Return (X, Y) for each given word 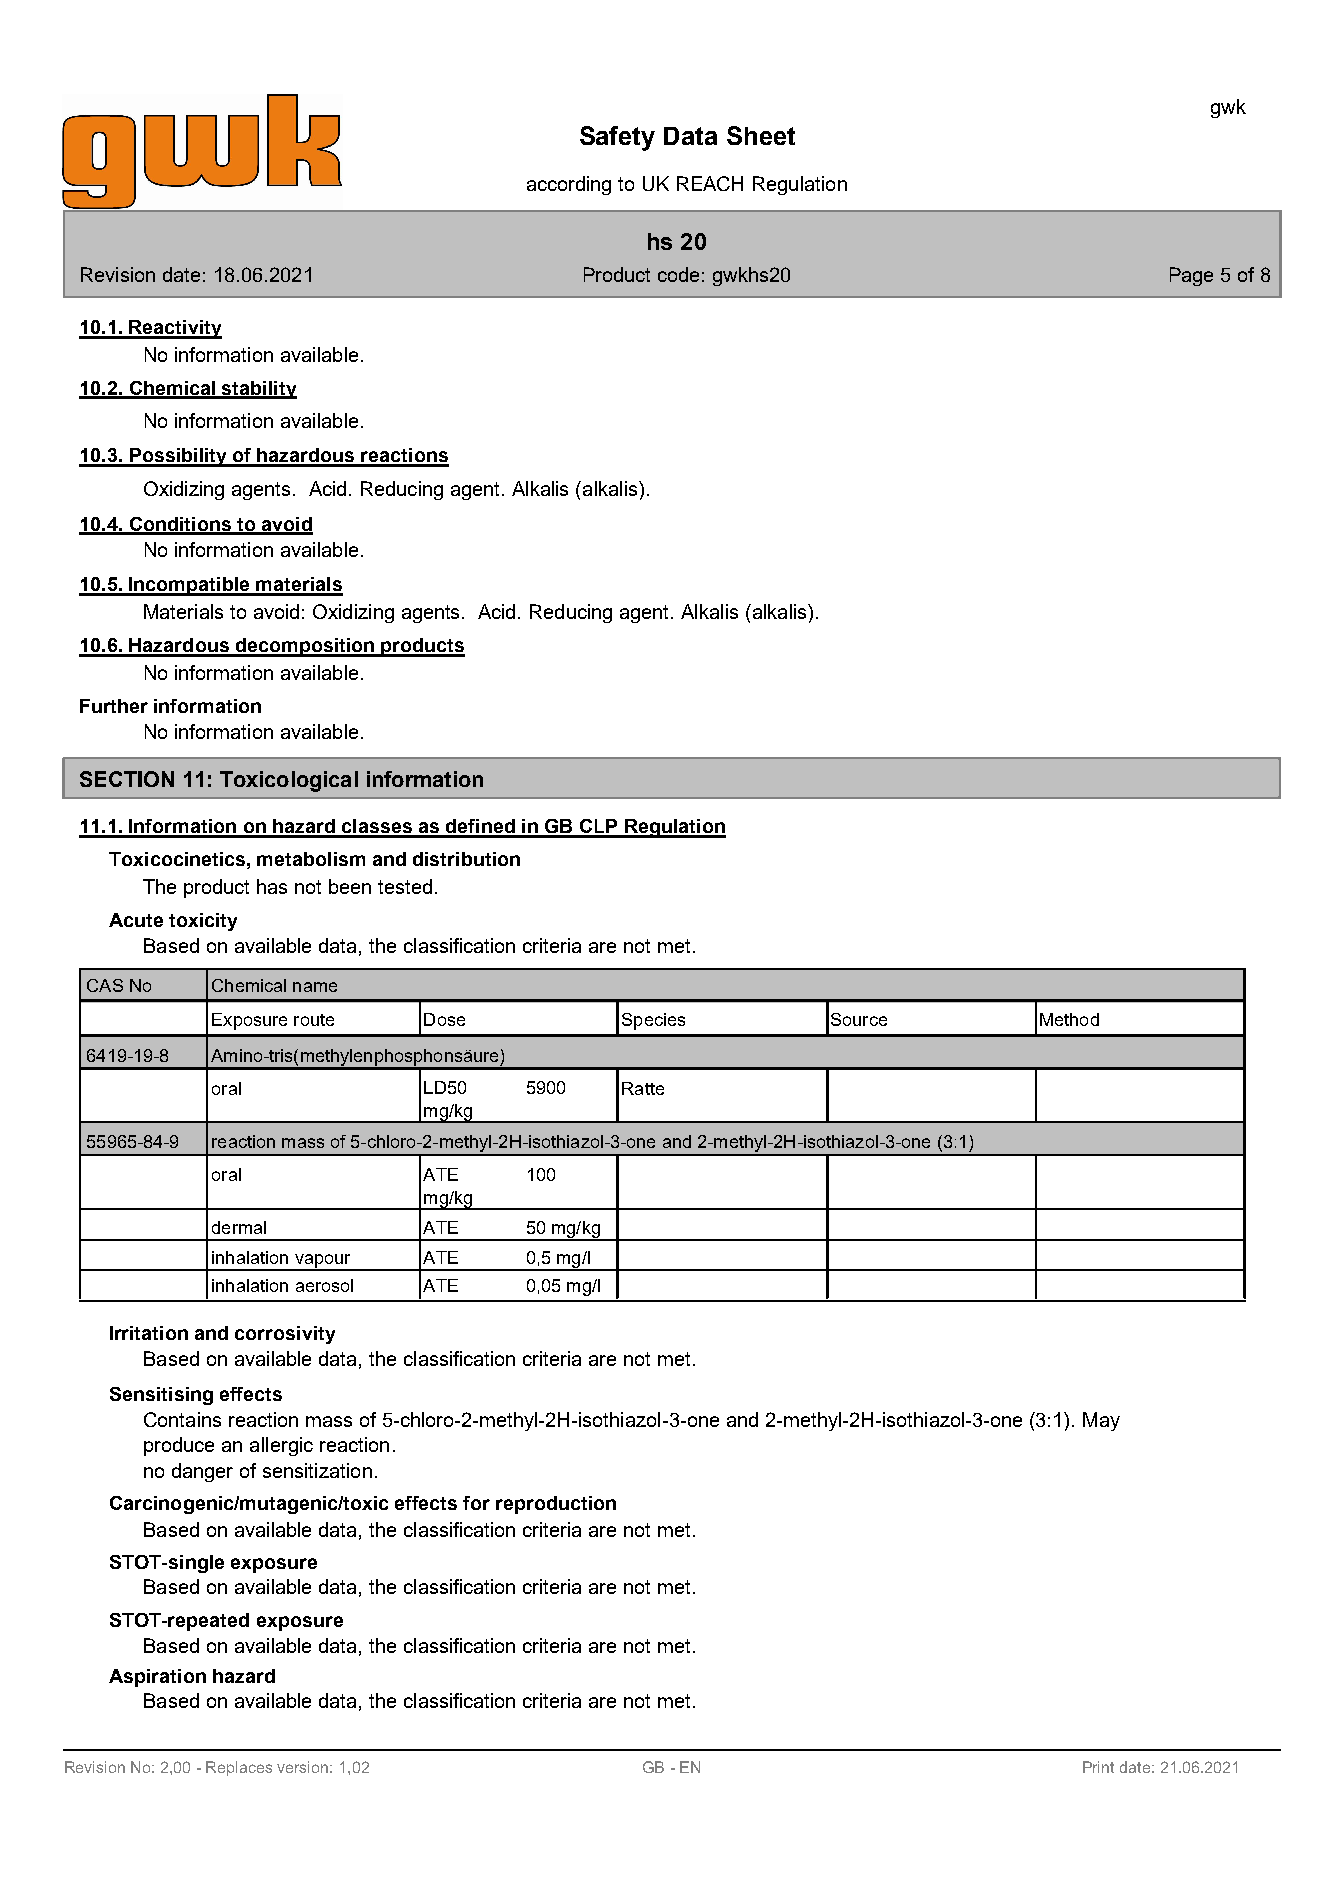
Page (1191, 276)
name (315, 987)
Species (653, 1021)
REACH (710, 183)
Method (1069, 1019)
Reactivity (175, 329)
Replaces (239, 1768)
